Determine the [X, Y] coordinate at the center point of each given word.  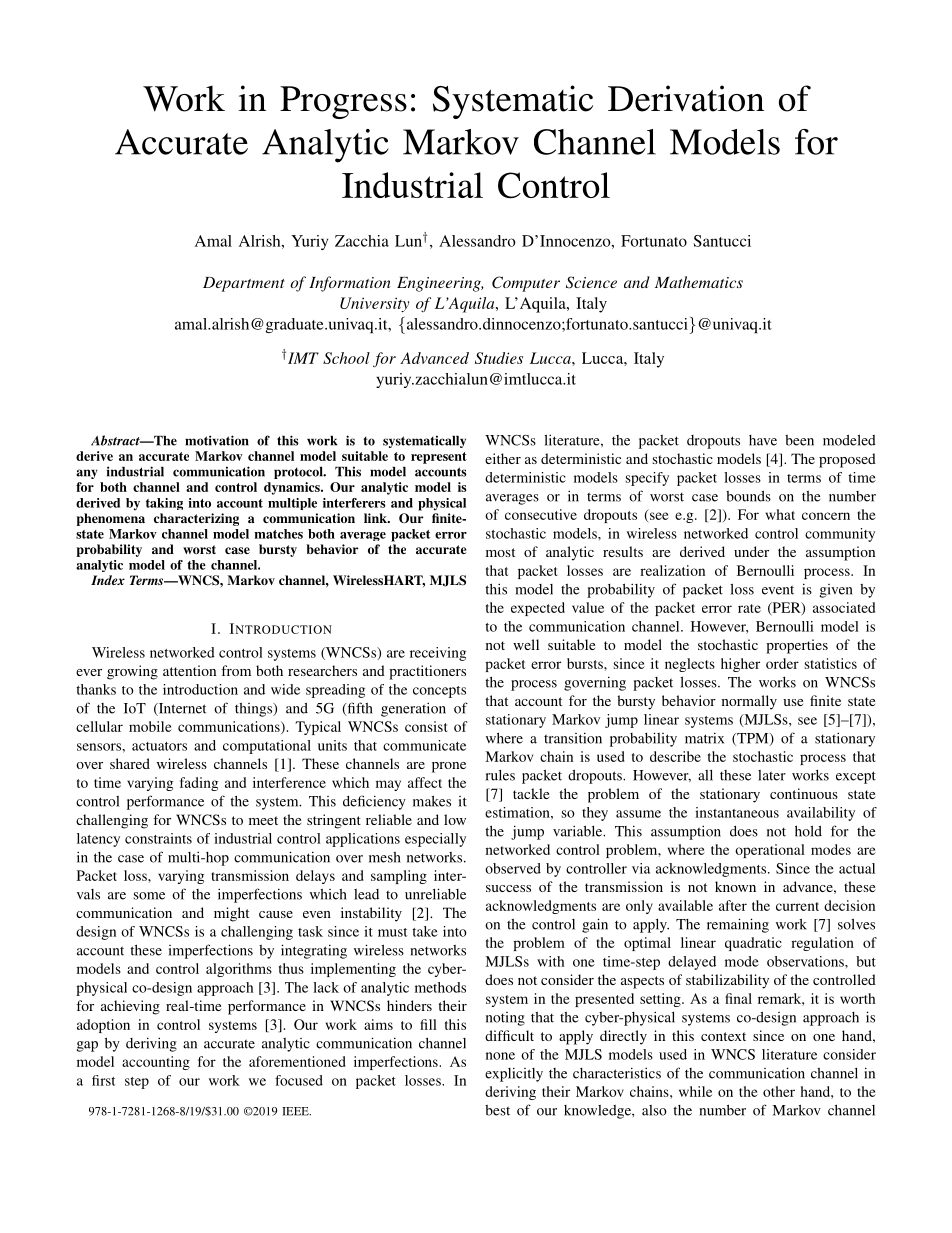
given [836, 591]
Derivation [686, 98]
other [779, 1091]
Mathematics [699, 282]
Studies [499, 358]
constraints [158, 838]
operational [770, 851]
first [103, 1080]
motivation [217, 440]
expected [538, 609]
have [763, 440]
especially [435, 840]
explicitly [514, 1074]
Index [108, 580]
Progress [343, 102]
